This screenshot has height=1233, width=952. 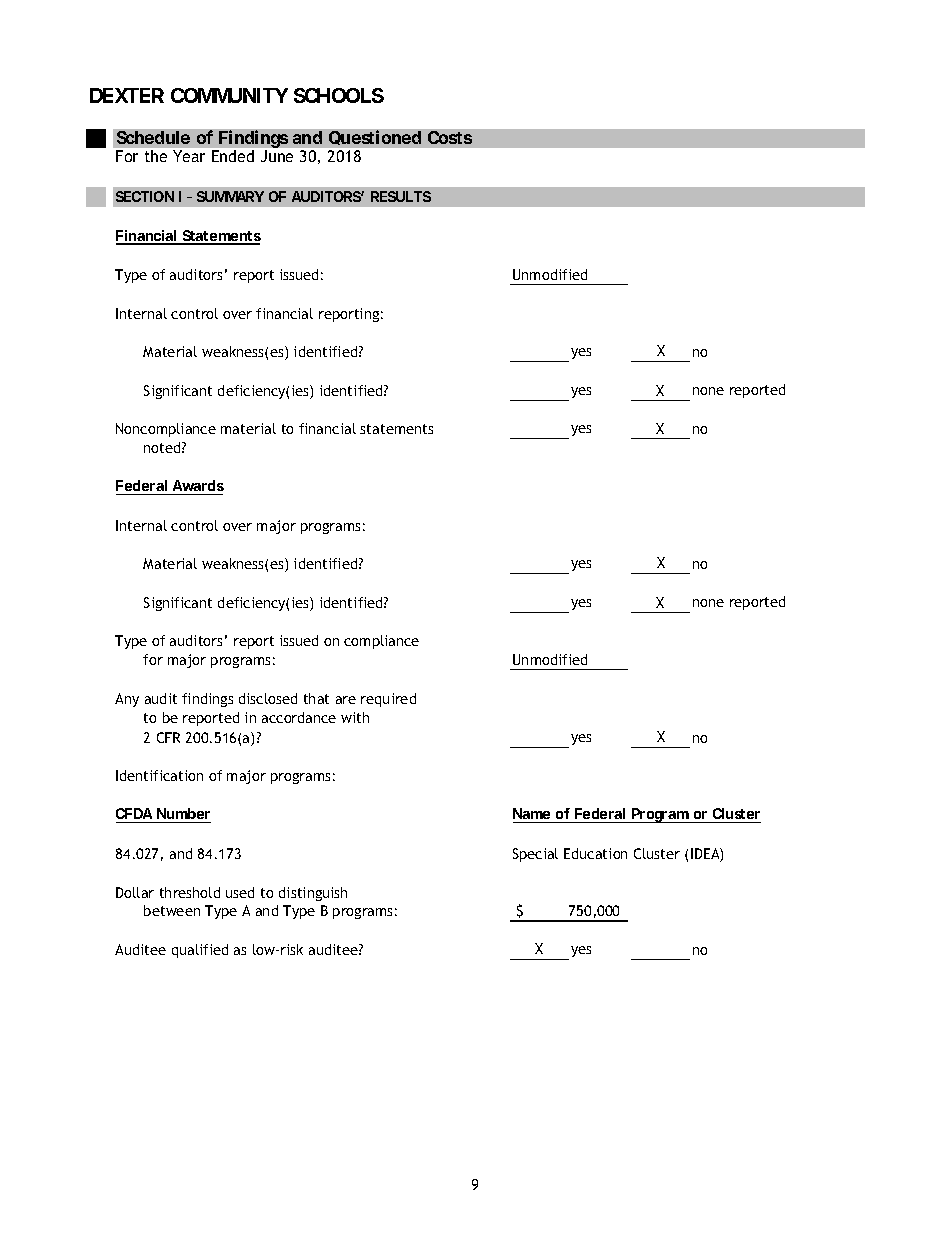 I want to click on between, so click(x=172, y=910).
